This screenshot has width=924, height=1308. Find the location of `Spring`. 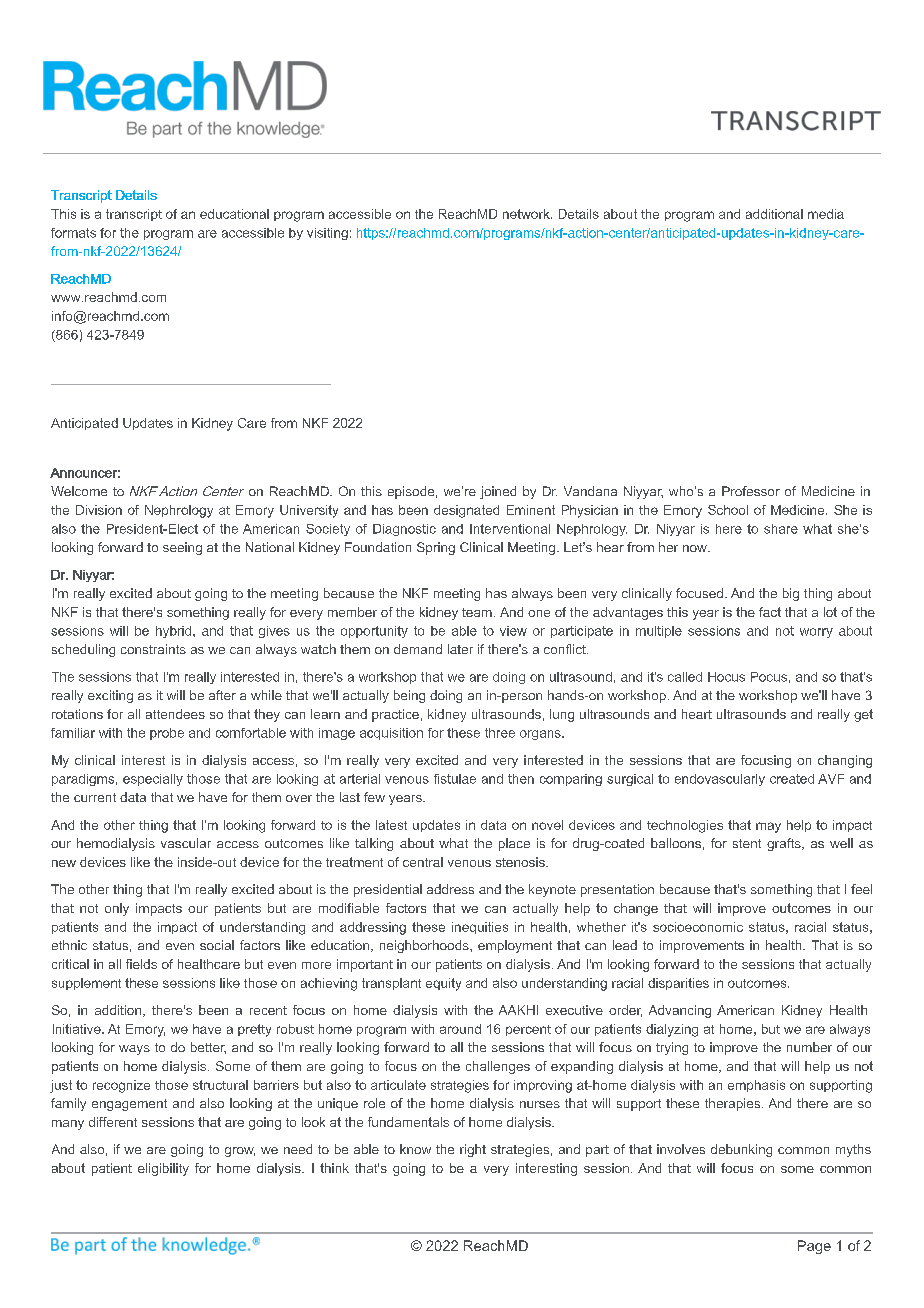

Spring is located at coordinates (436, 548).
